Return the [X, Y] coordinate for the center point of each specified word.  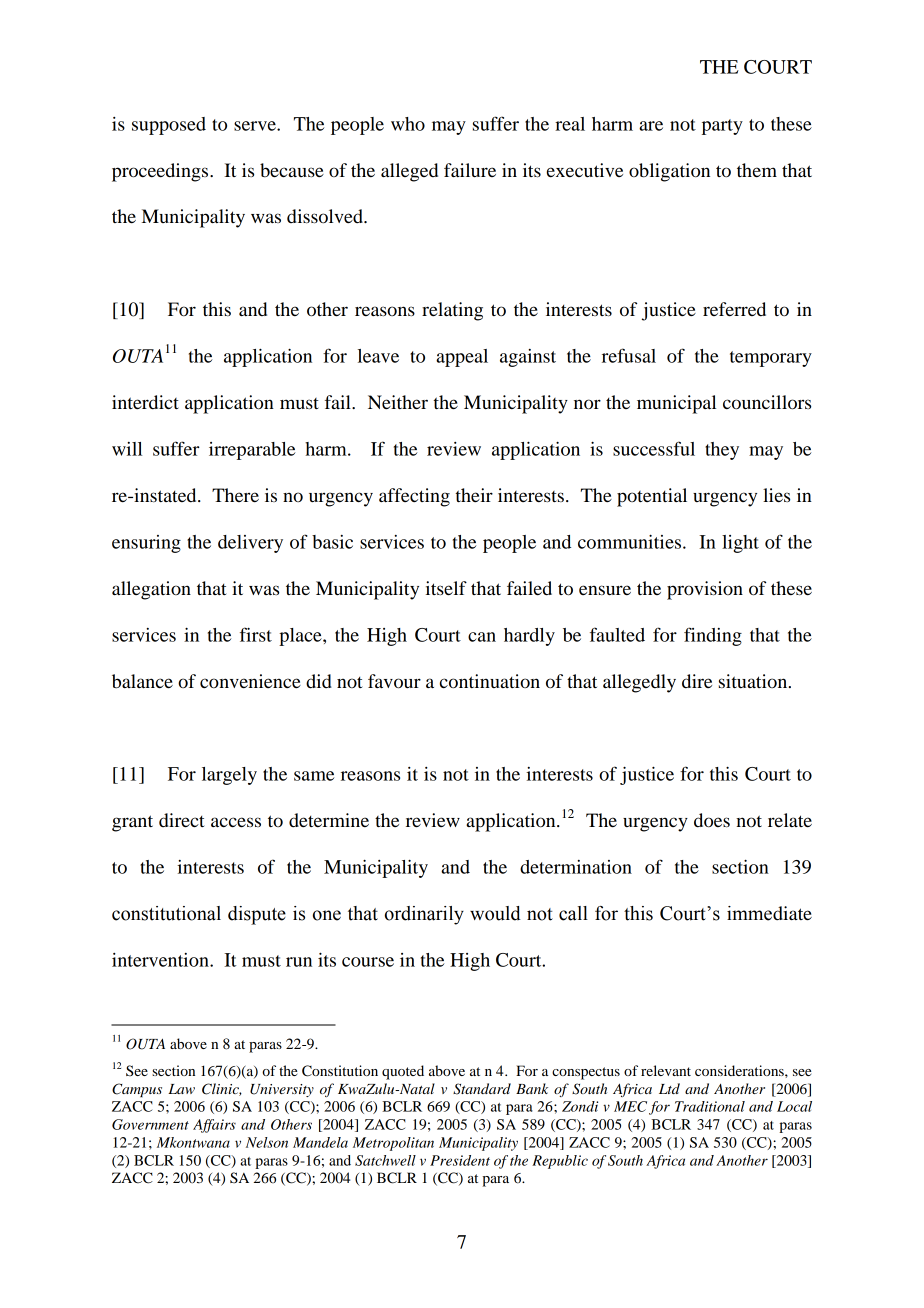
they [722, 451]
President [460, 1160]
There [235, 495]
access [236, 822]
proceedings [161, 172]
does [712, 820]
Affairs [214, 1126]
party [722, 127]
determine [329, 820]
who [408, 124]
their [474, 495]
